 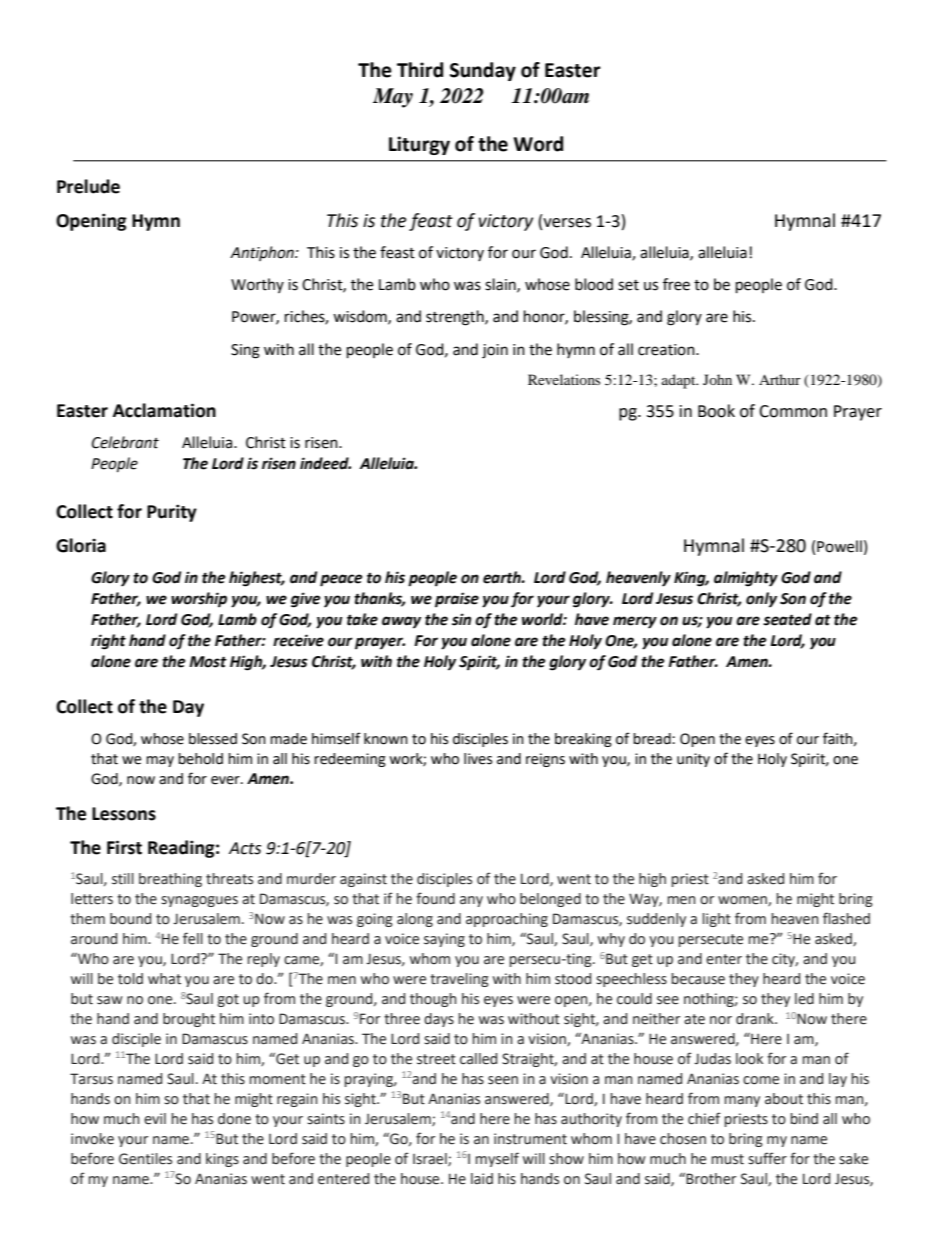 I want to click on seated, so click(x=787, y=619).
